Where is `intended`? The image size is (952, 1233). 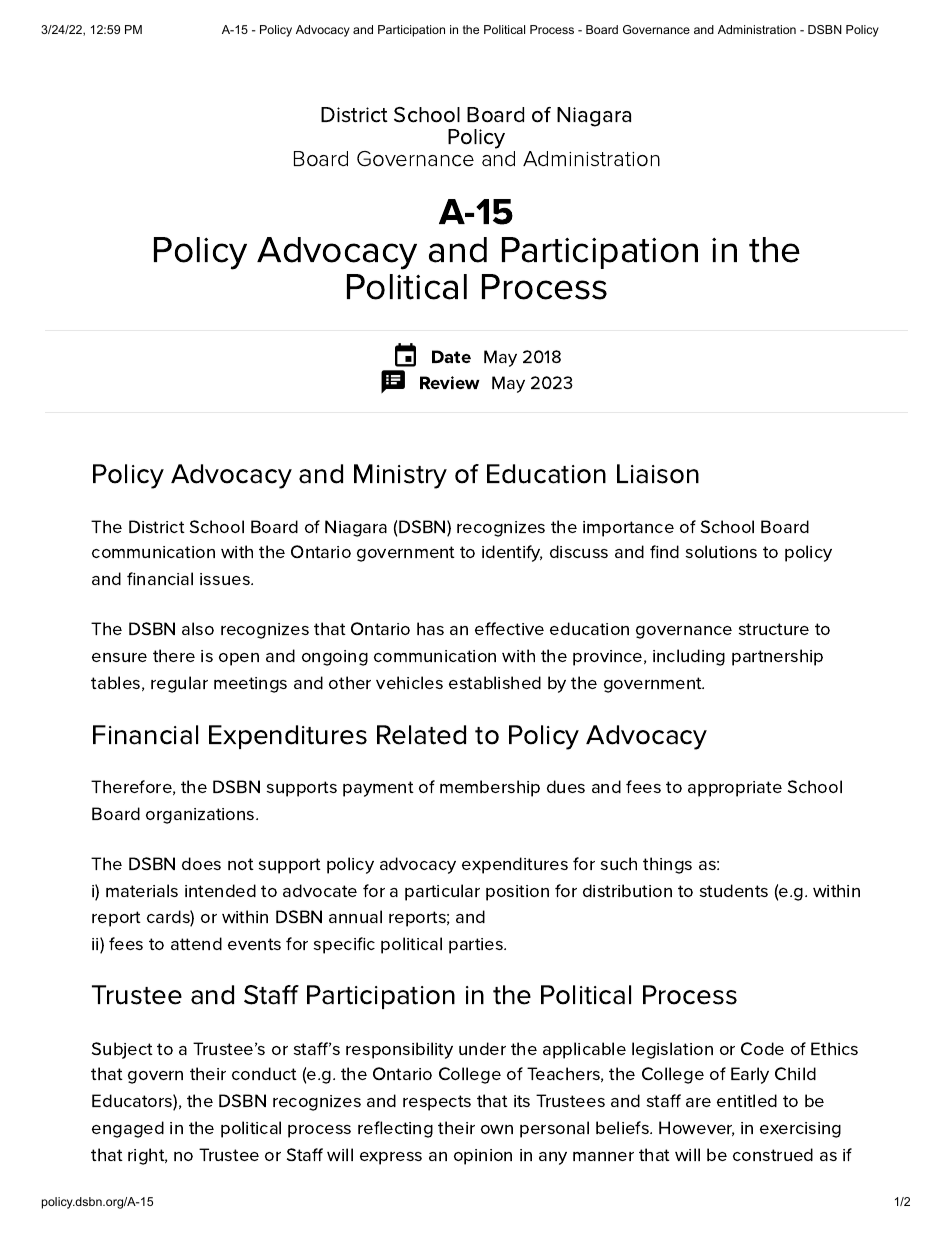 intended is located at coordinates (220, 890).
